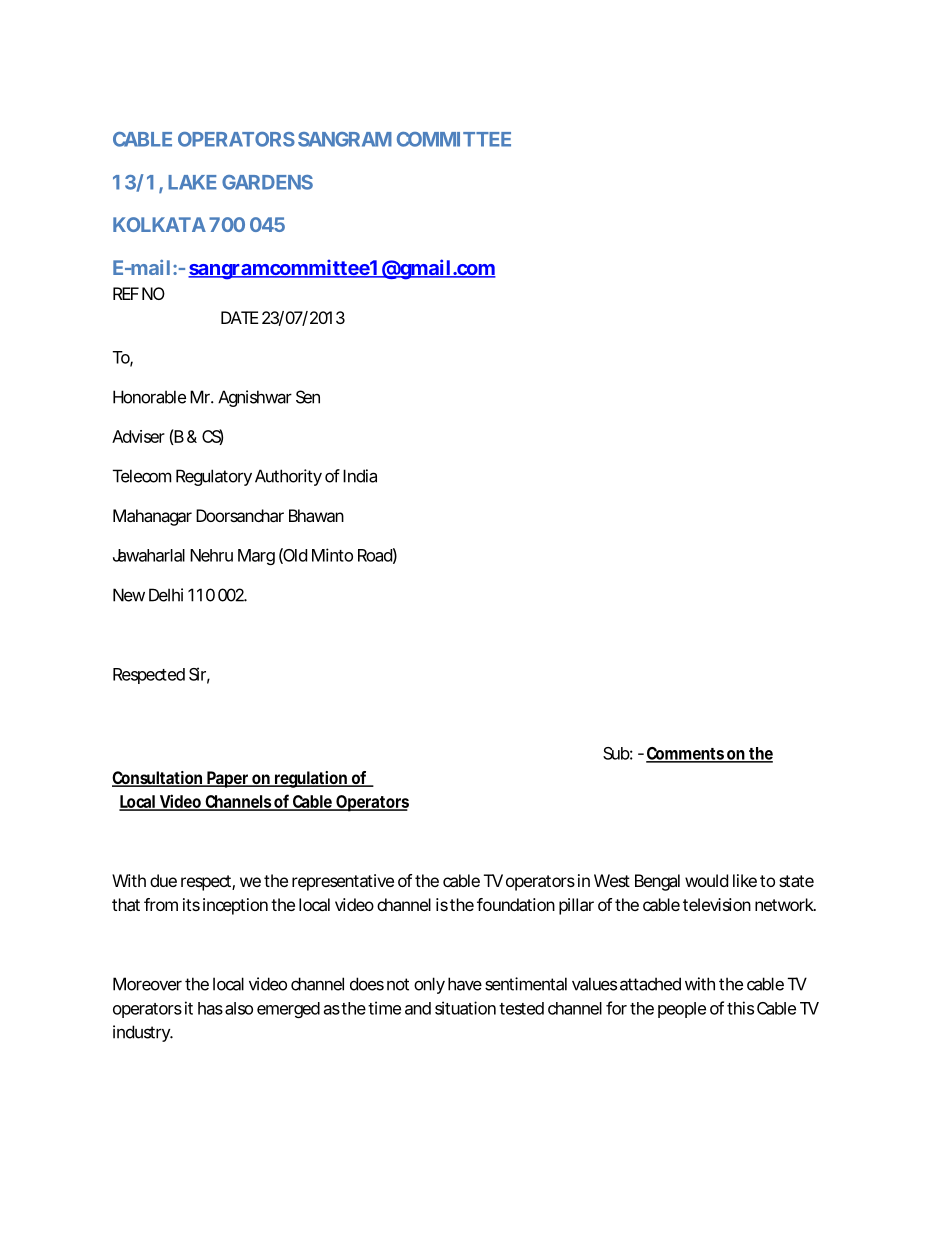 The image size is (952, 1233). I want to click on Authority, so click(288, 477).
